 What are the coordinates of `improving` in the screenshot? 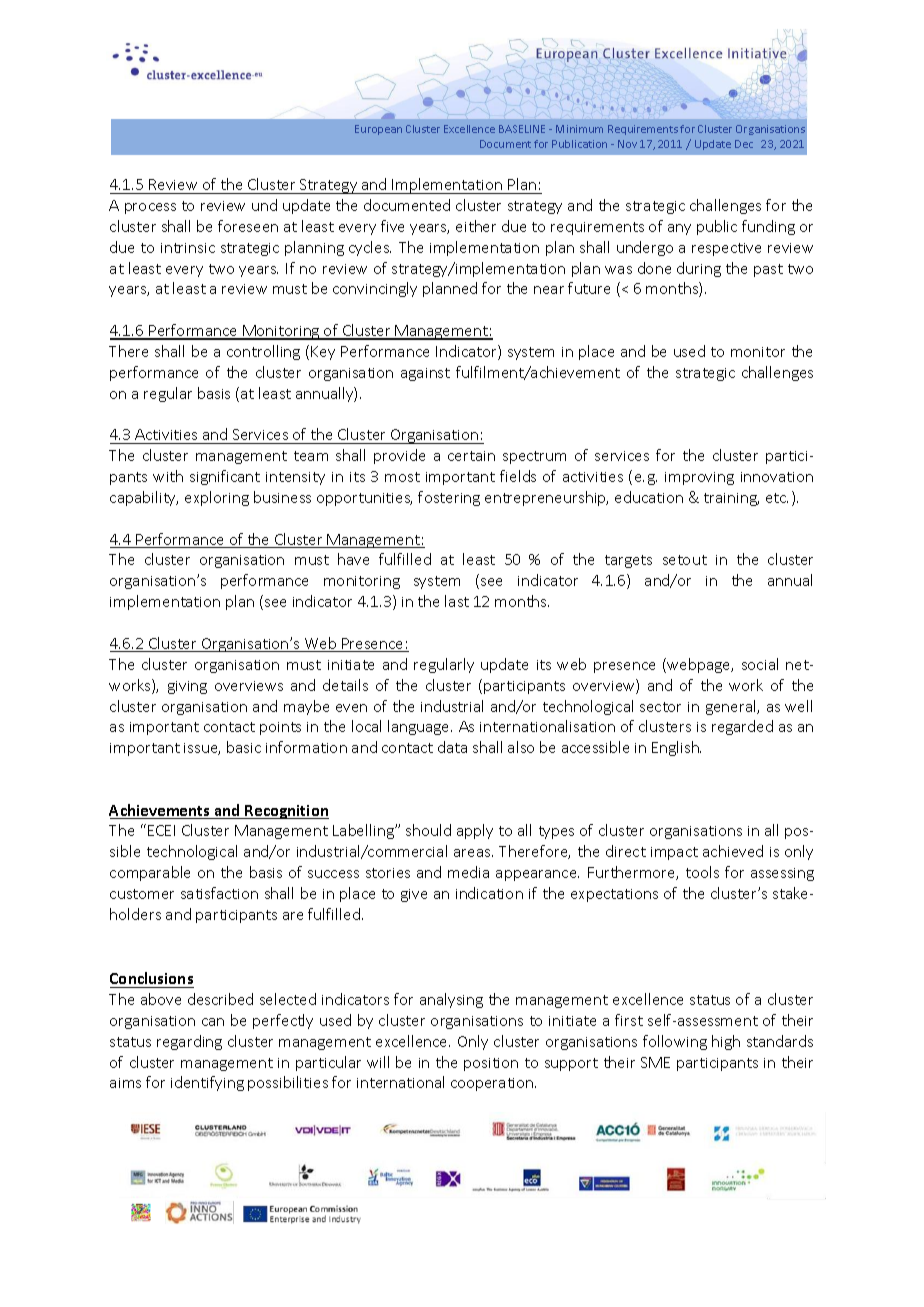 It's located at (699, 478).
